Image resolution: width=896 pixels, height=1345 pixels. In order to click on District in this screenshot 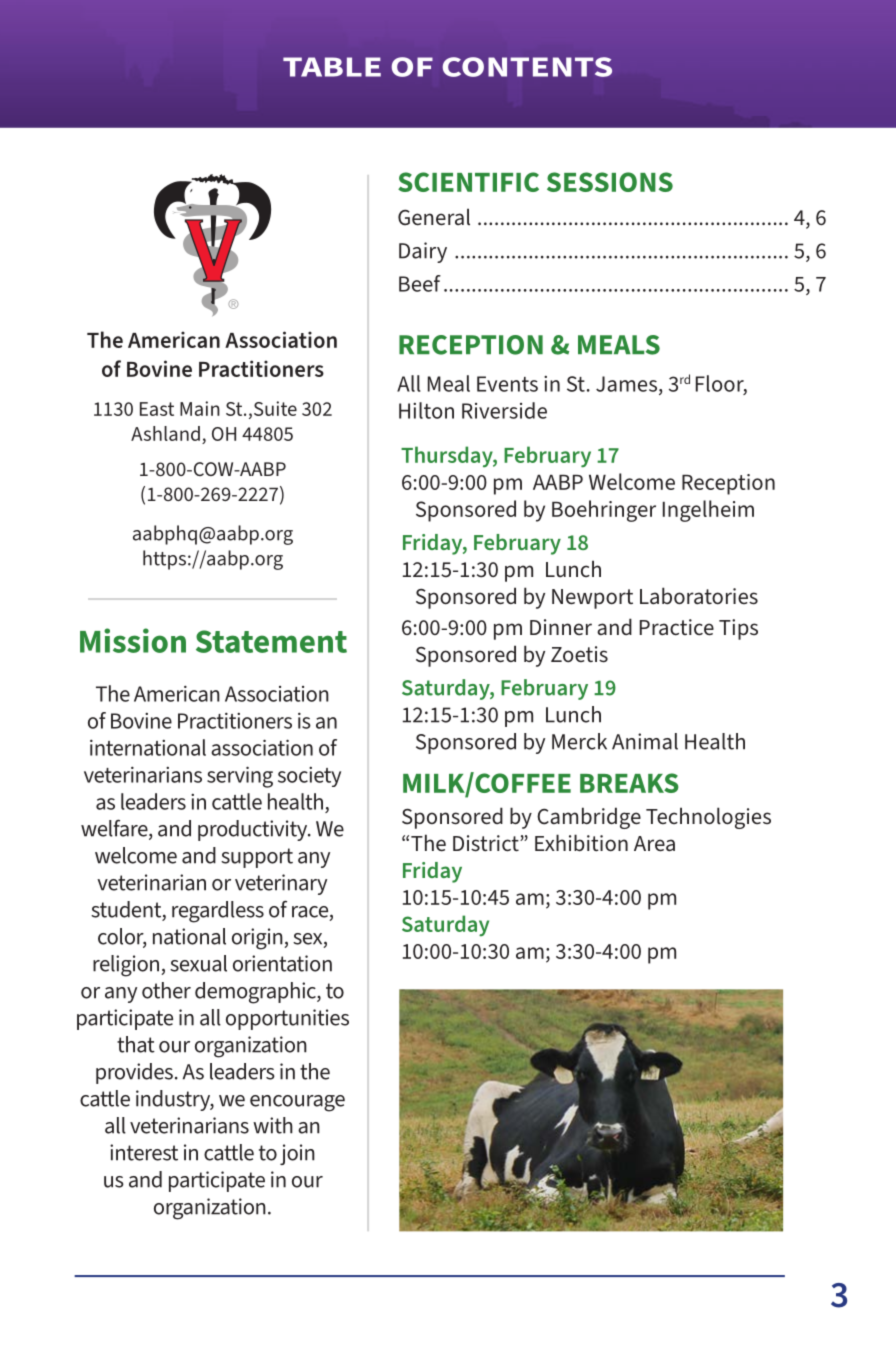, I will do `click(487, 843)`.
